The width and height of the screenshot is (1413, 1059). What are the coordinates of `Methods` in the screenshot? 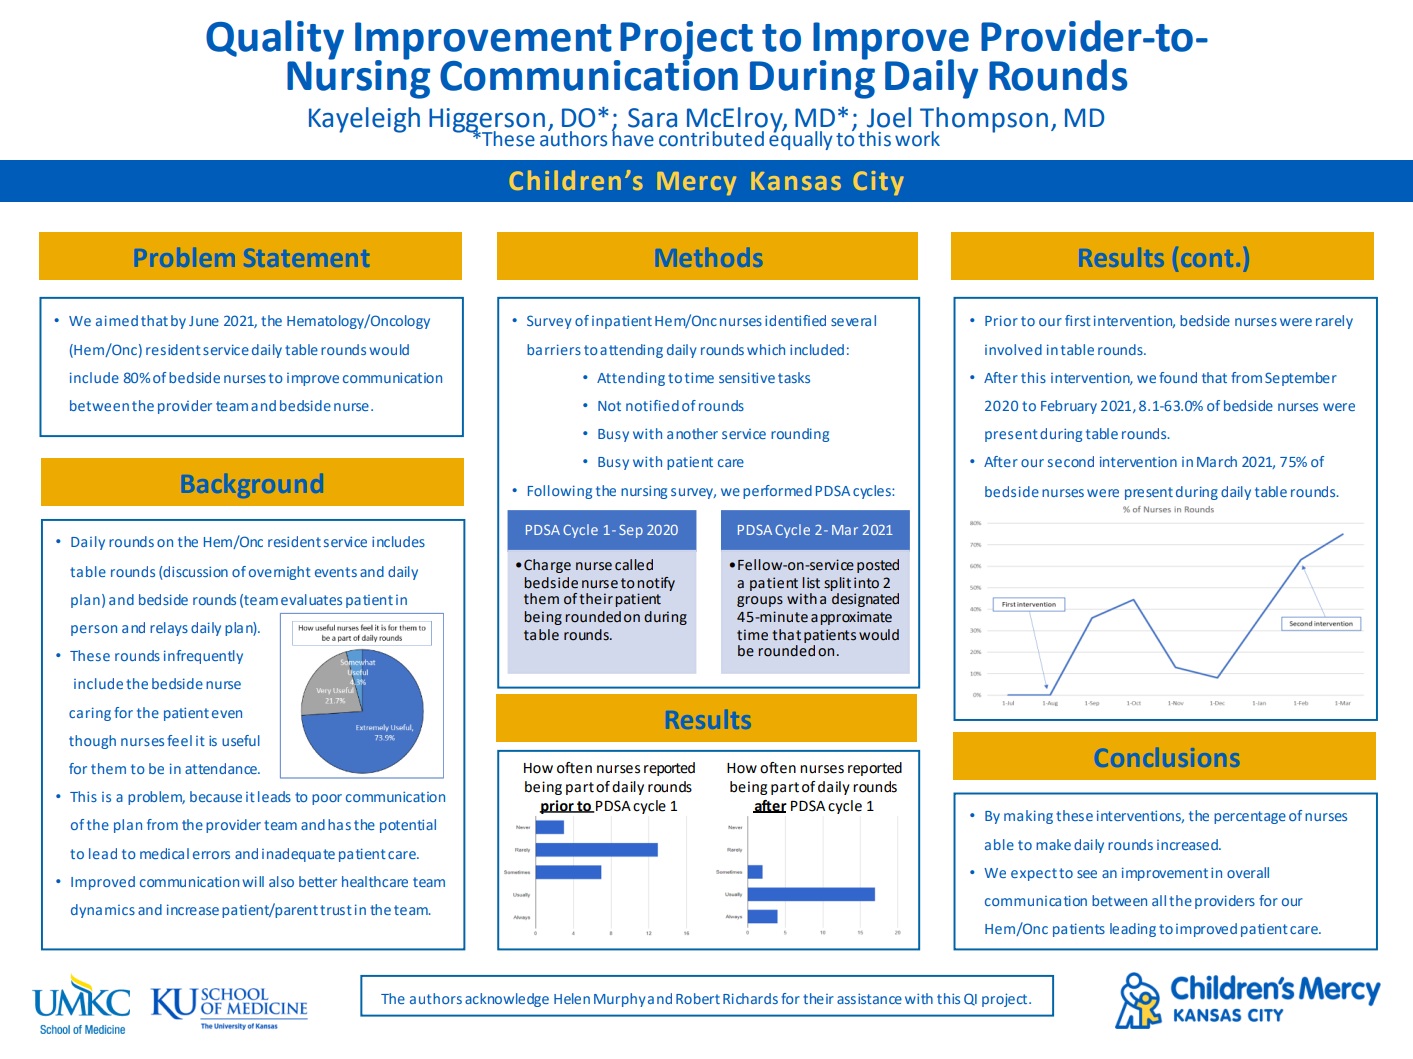 It's located at (710, 257).
